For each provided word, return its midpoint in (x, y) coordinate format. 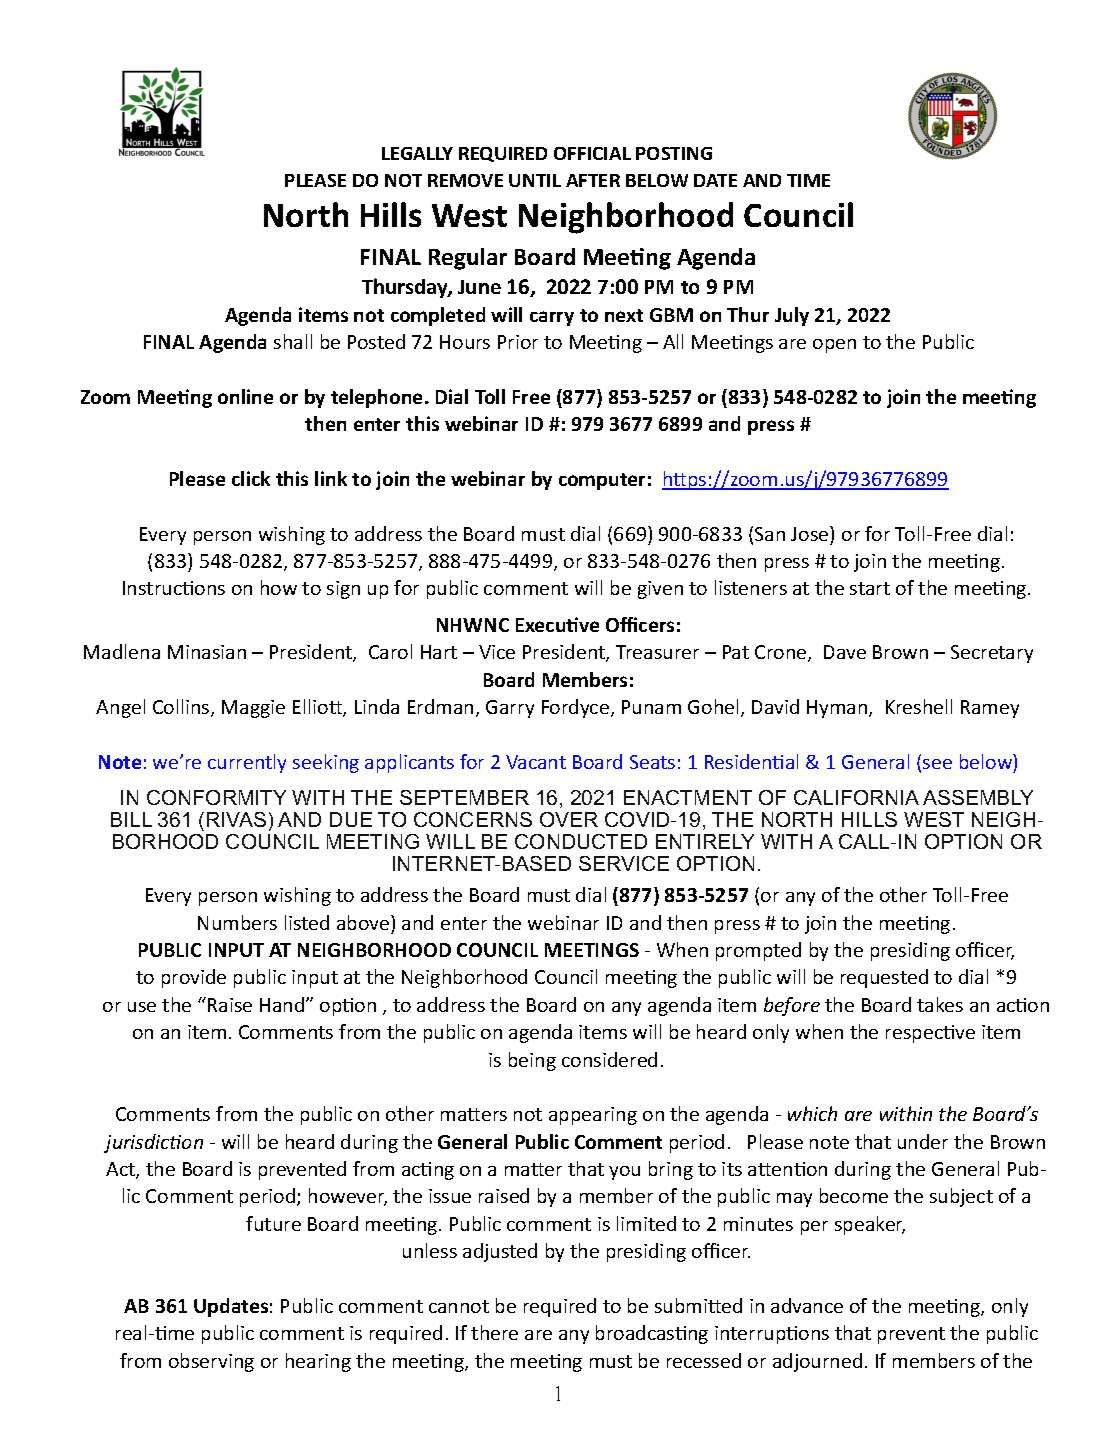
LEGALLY (417, 153)
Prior (518, 342)
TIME (808, 180)
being (532, 1061)
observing (211, 1362)
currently (247, 763)
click (251, 478)
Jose (811, 533)
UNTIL (535, 180)
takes (940, 1004)
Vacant (536, 762)
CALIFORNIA (856, 797)
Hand (282, 1004)
